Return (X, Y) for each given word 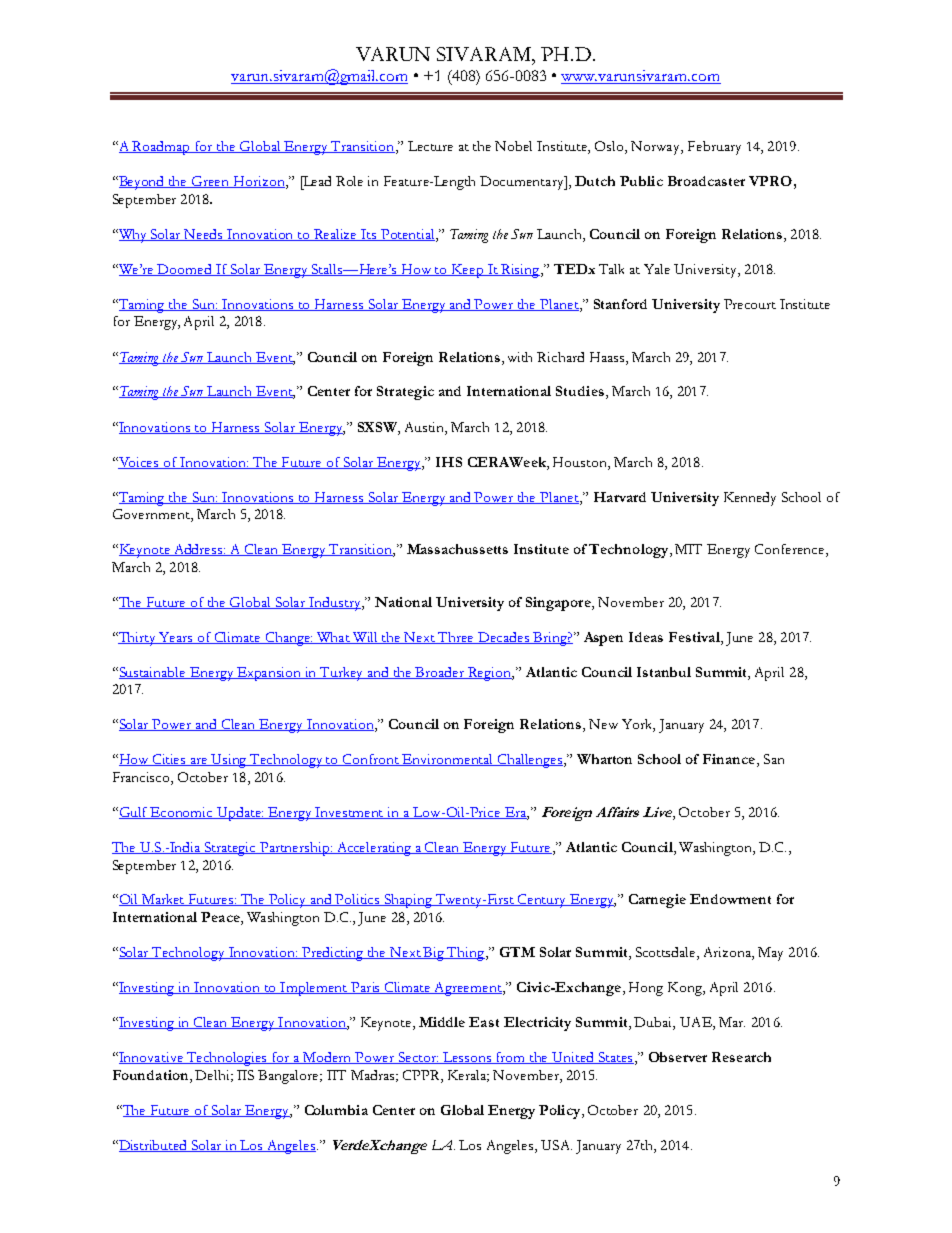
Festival (695, 637)
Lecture (430, 146)
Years (177, 638)
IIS (245, 1075)
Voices (138, 463)
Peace (221, 918)
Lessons (468, 1058)
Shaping (408, 901)
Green (211, 182)
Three (457, 638)
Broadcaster (706, 181)
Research (741, 1057)
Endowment (730, 899)
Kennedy (750, 499)
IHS (449, 462)
